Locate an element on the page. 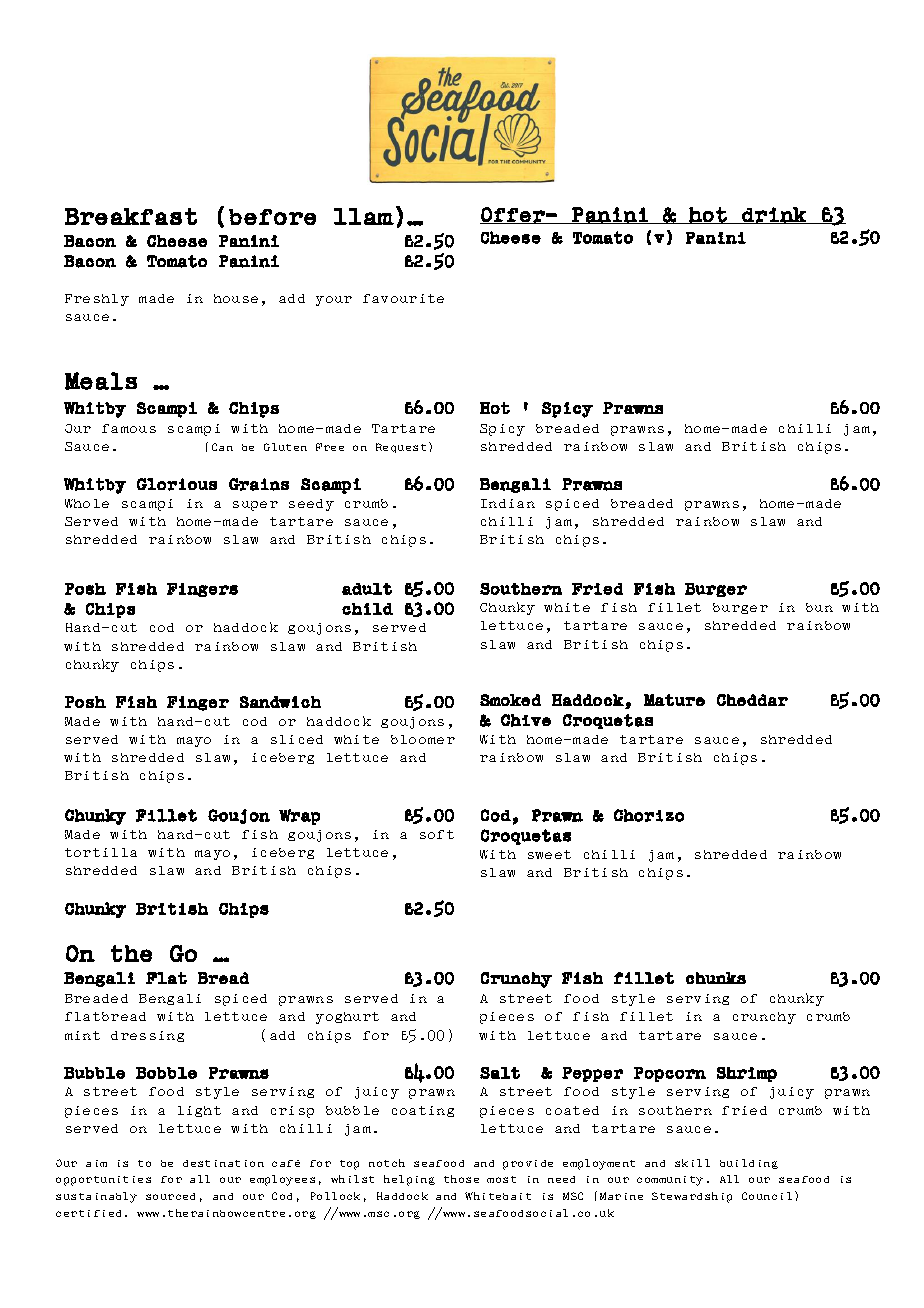 This image has width=924, height=1308. Indian is located at coordinates (508, 503).
